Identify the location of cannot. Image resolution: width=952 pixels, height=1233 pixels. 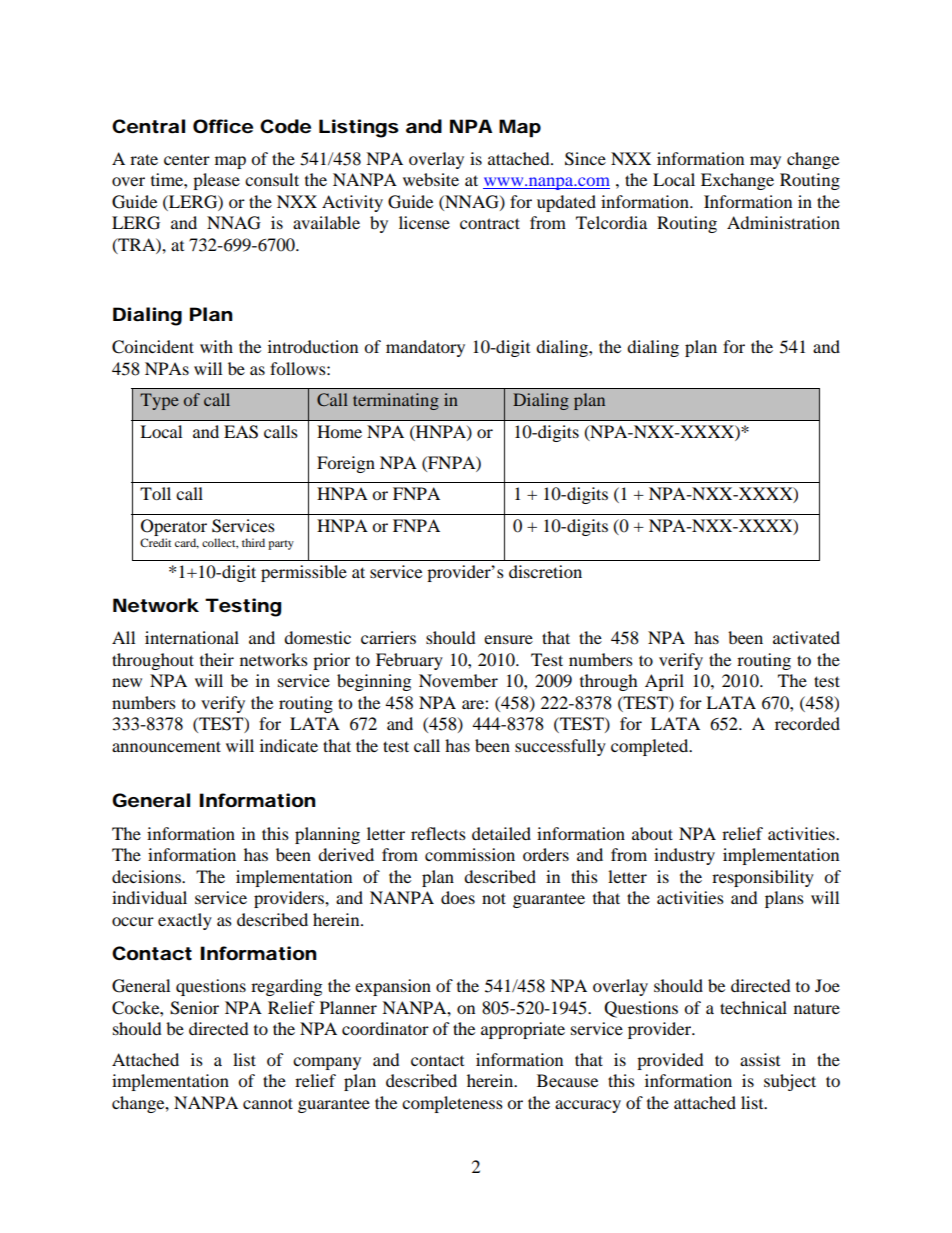
(268, 1103).
